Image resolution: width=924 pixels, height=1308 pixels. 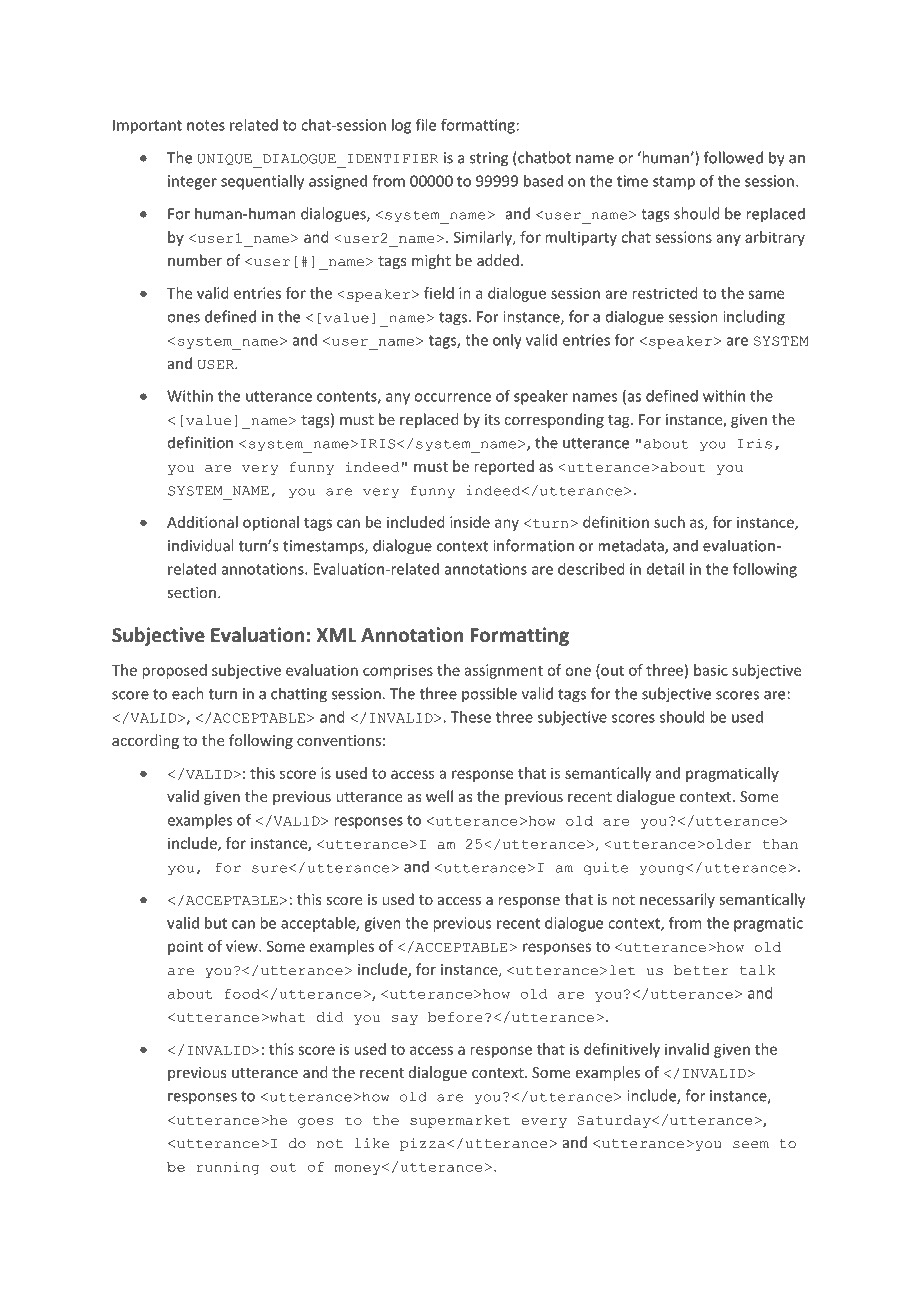 I want to click on than, so click(x=780, y=844).
